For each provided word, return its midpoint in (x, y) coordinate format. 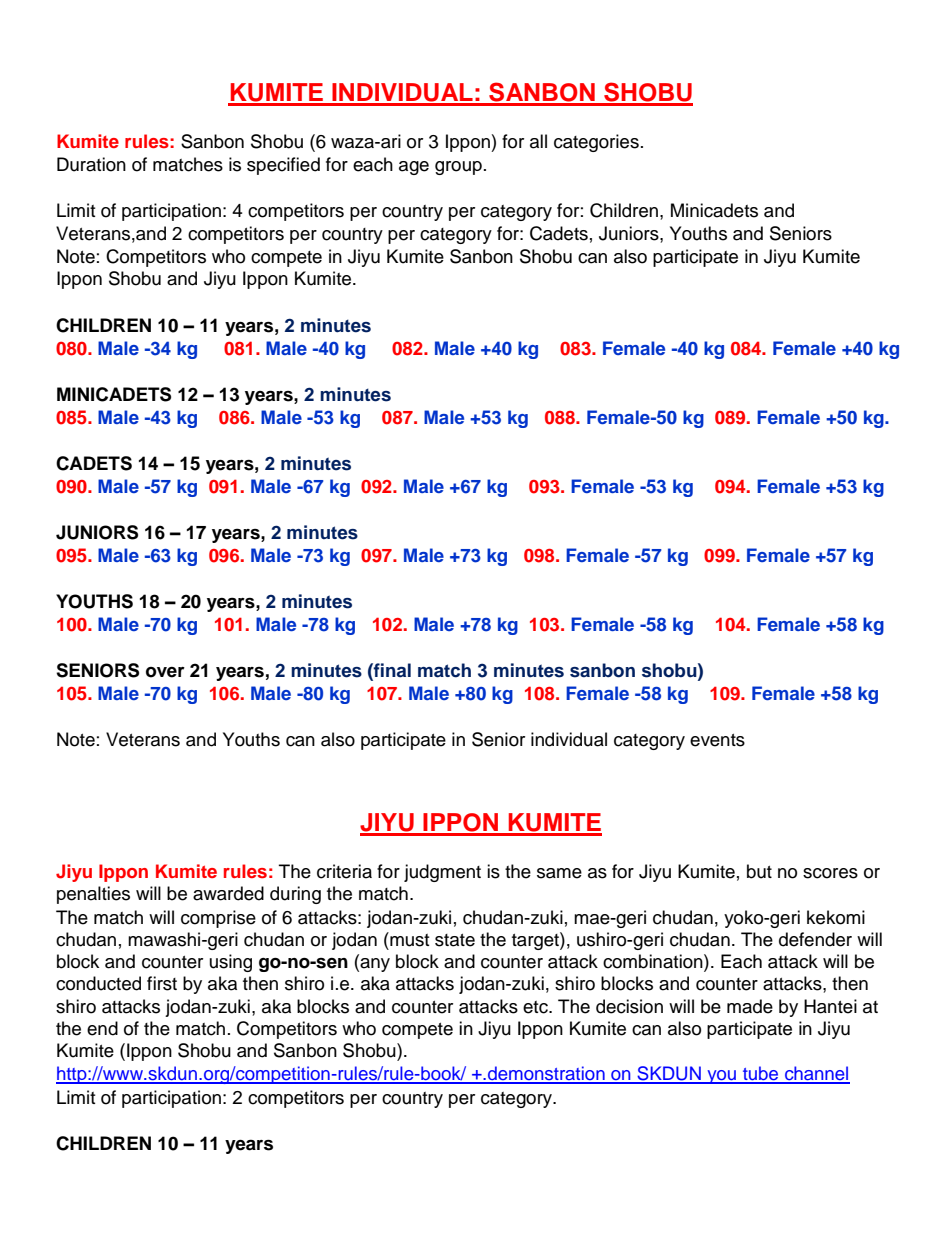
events (717, 740)
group (458, 168)
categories (596, 143)
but (759, 871)
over (165, 672)
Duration (91, 164)
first (162, 983)
